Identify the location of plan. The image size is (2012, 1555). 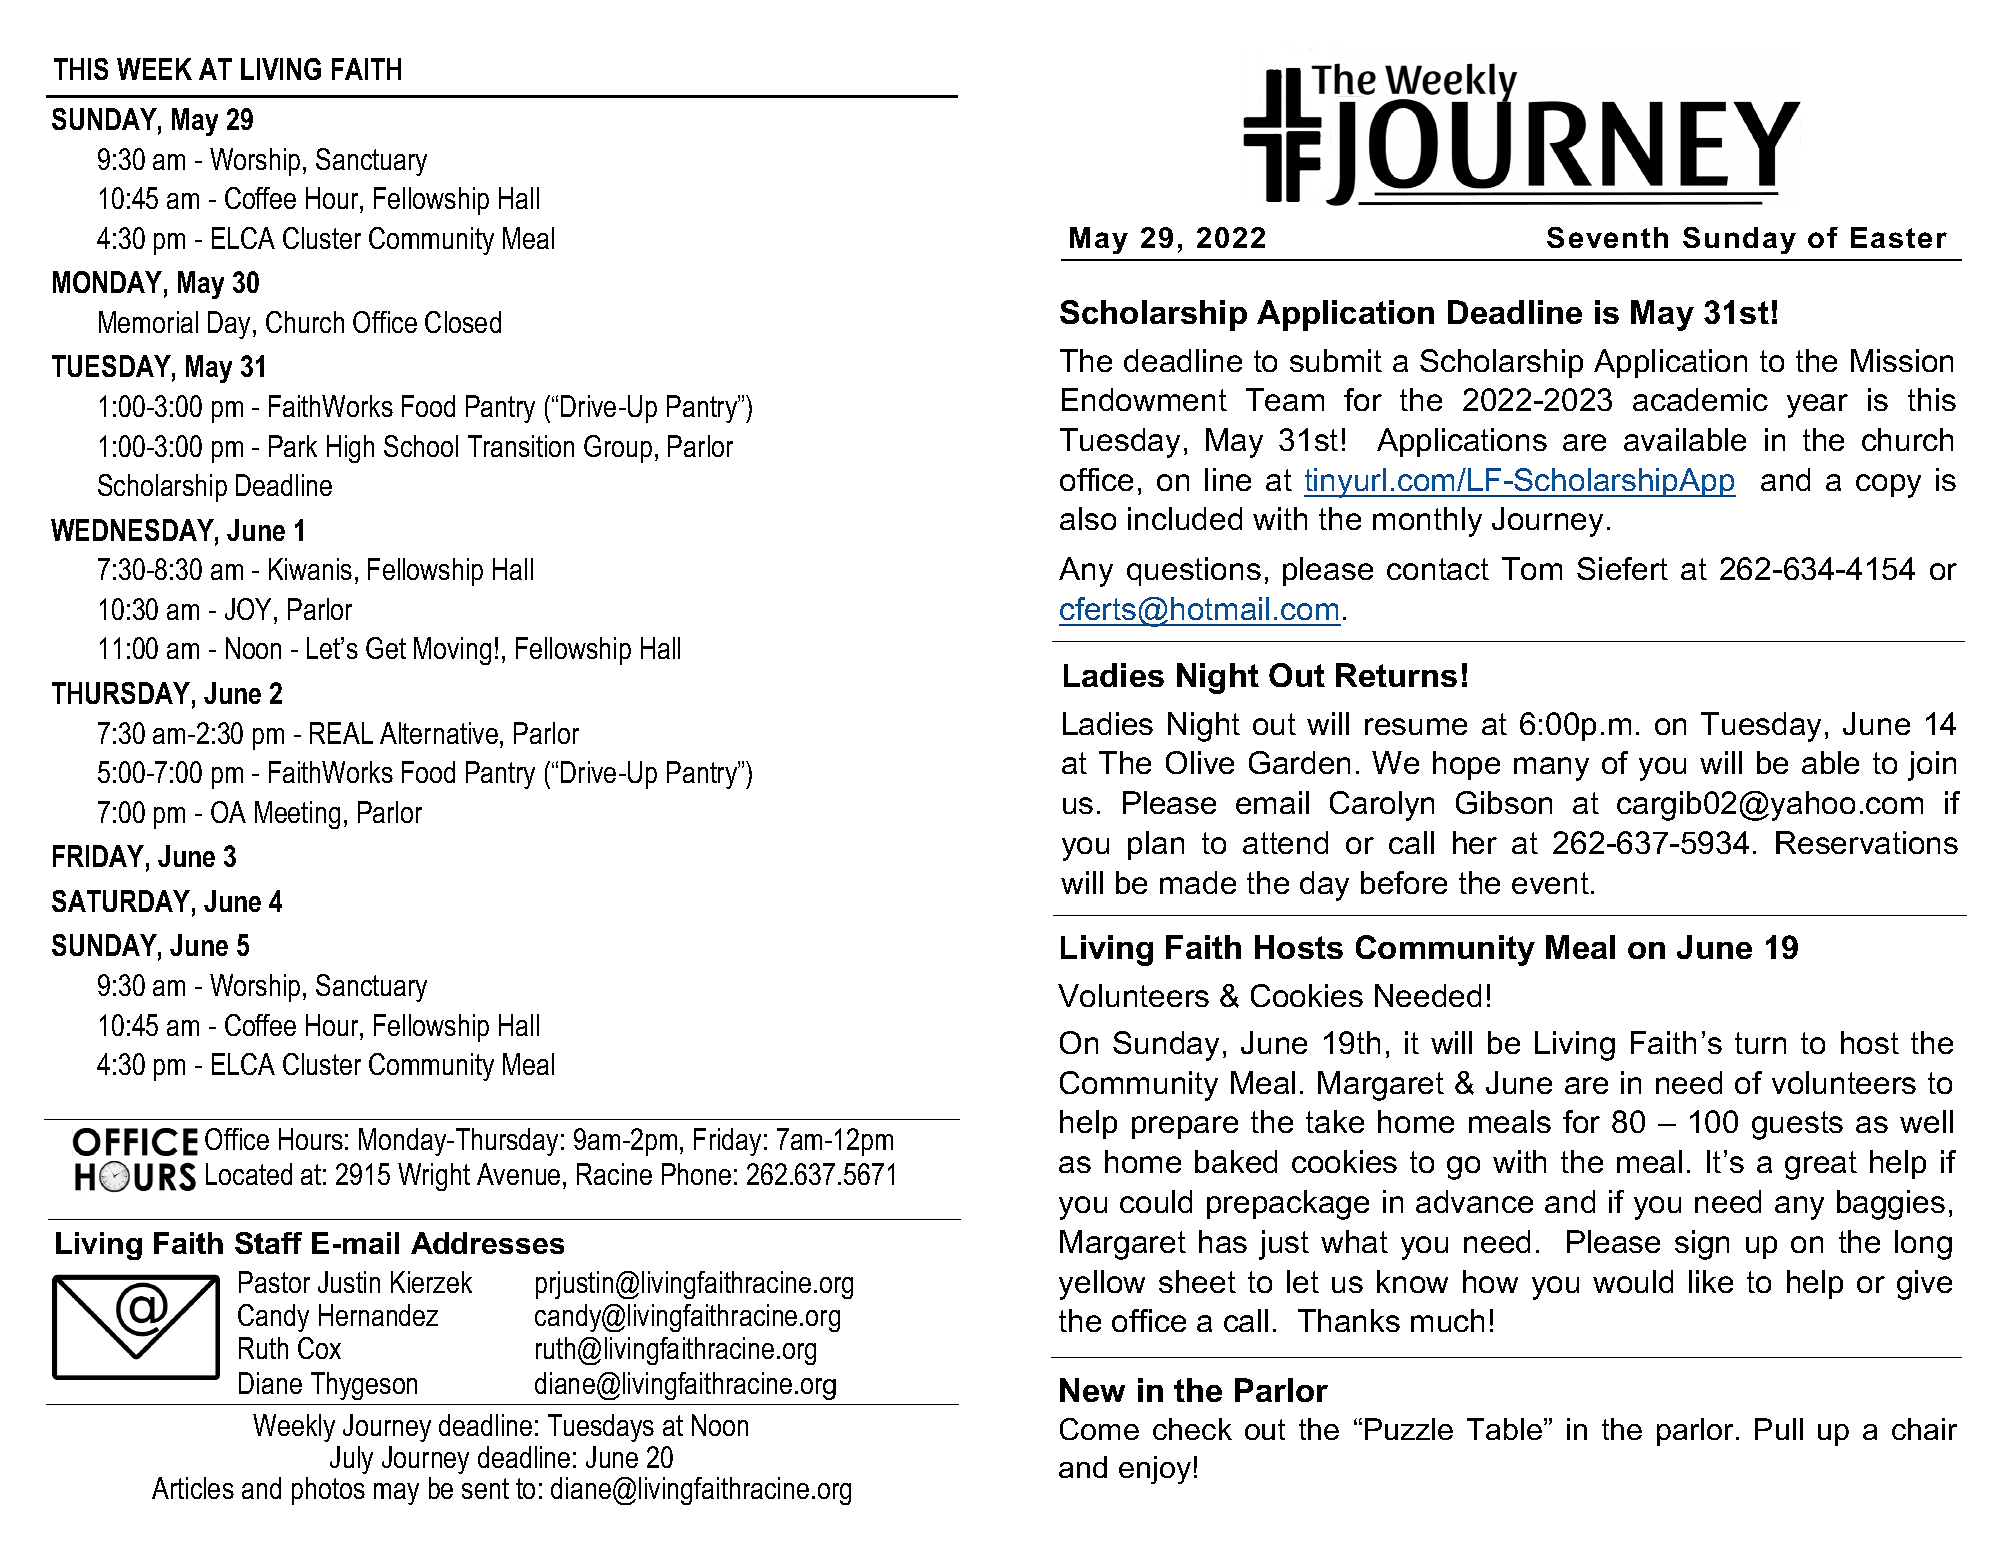
(1156, 845).
